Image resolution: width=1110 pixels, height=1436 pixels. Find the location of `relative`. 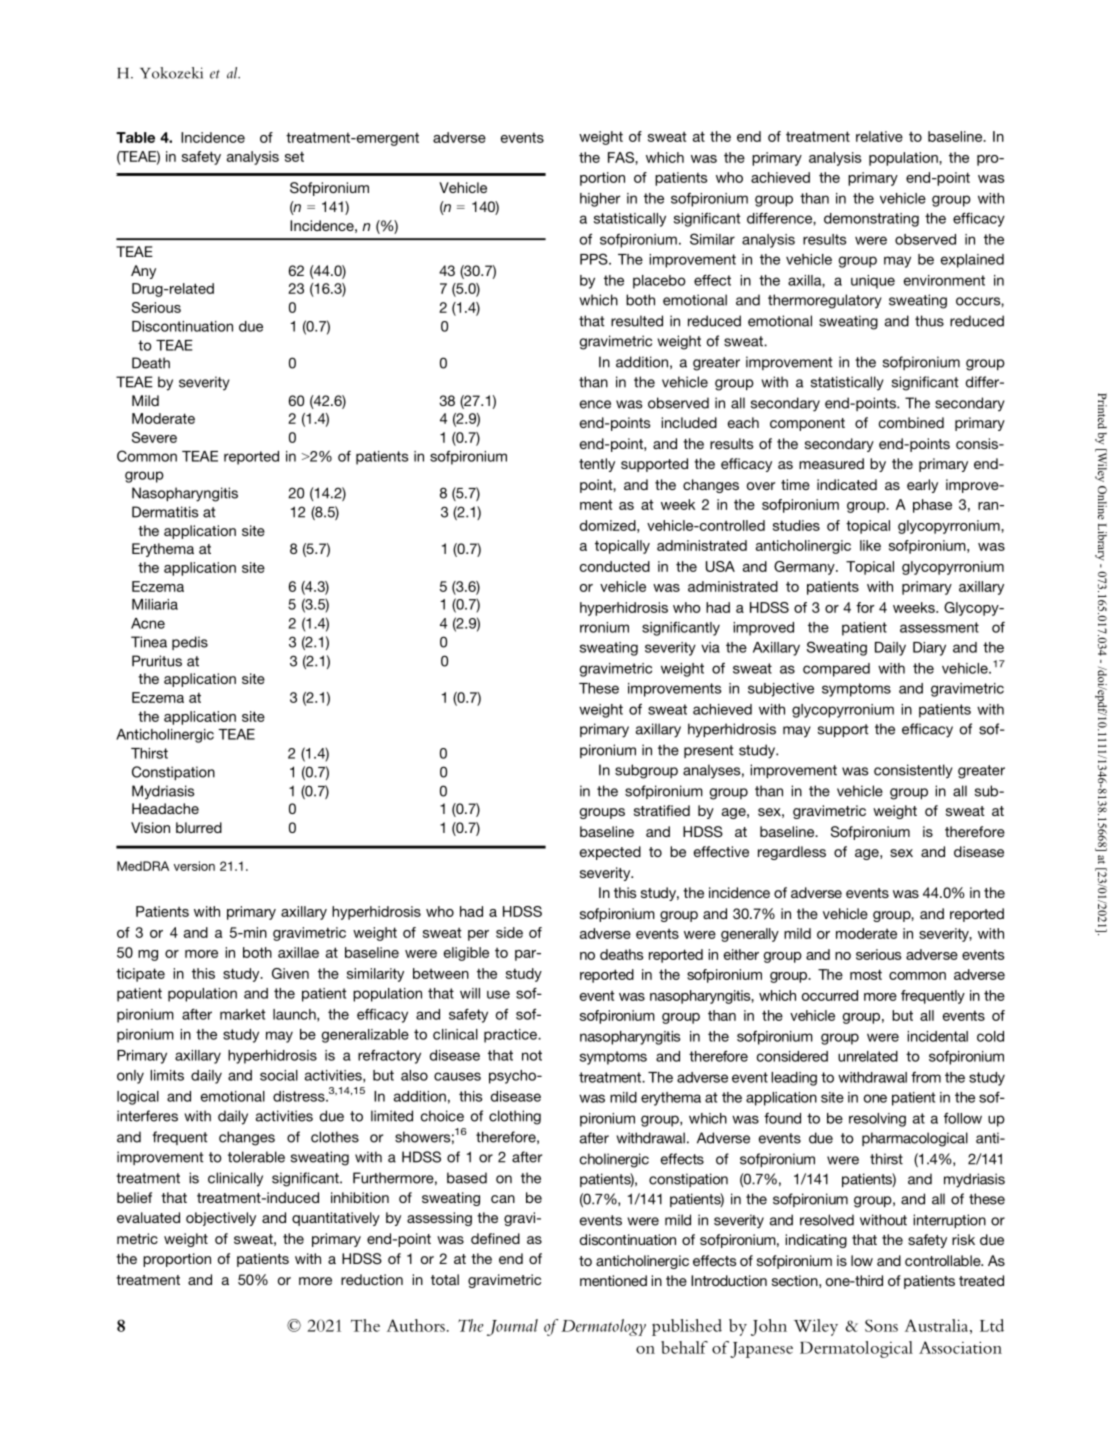

relative is located at coordinates (879, 136).
